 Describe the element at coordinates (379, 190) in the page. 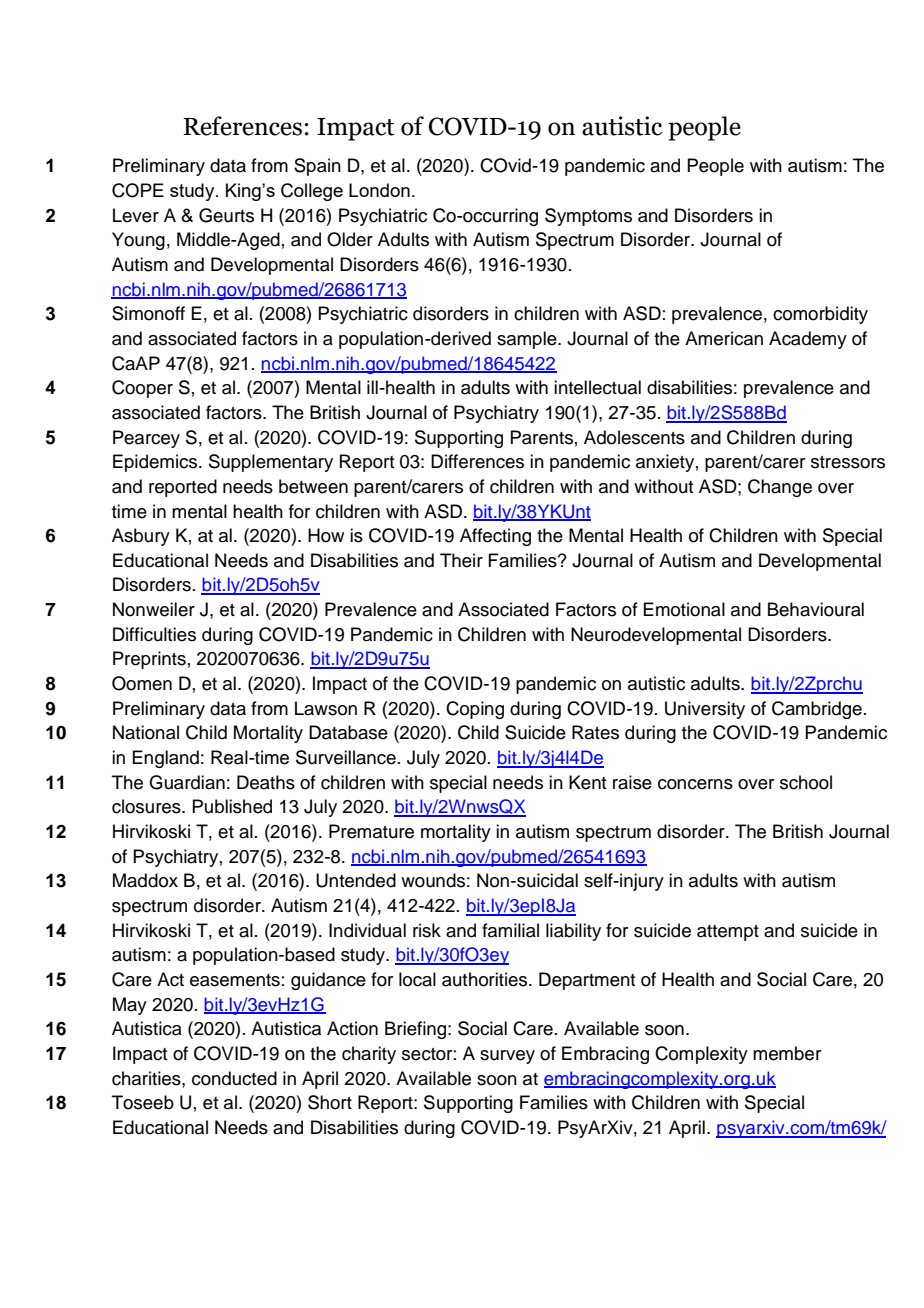

I see `London` at that location.
